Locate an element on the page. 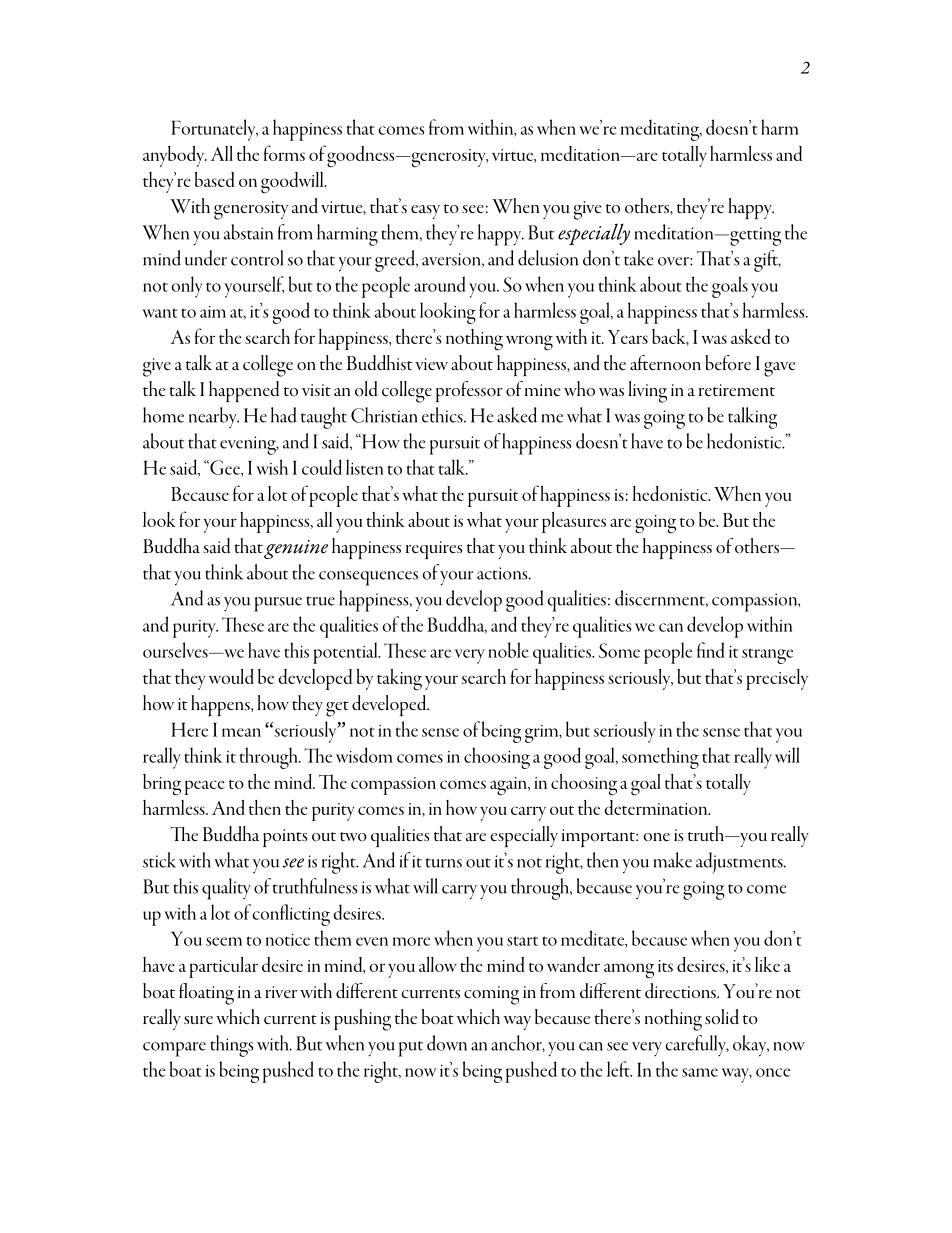  based is located at coordinates (215, 179).
